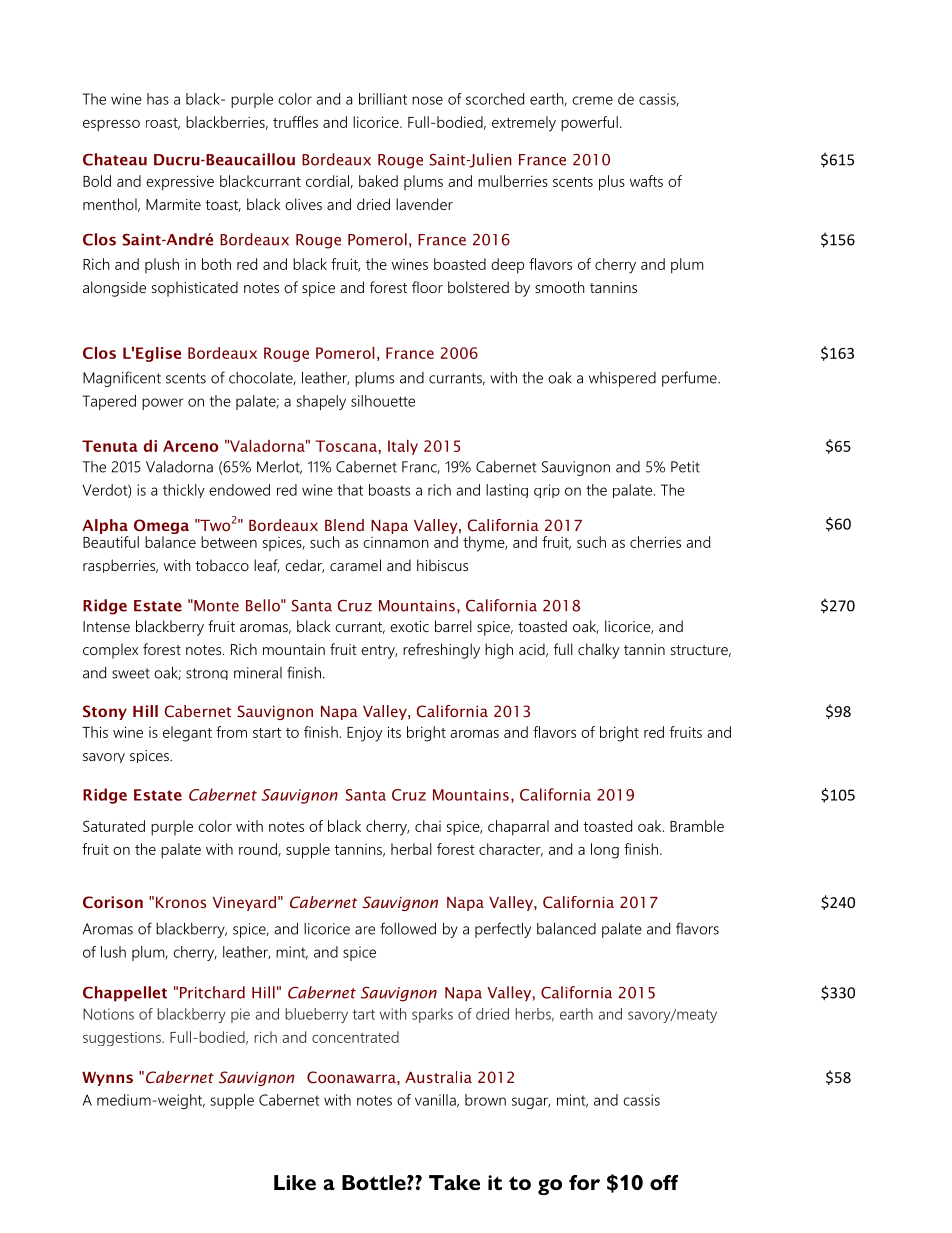 This screenshot has height=1233, width=952. What do you see at coordinates (389, 490) in the screenshot?
I see `boasts` at bounding box center [389, 490].
